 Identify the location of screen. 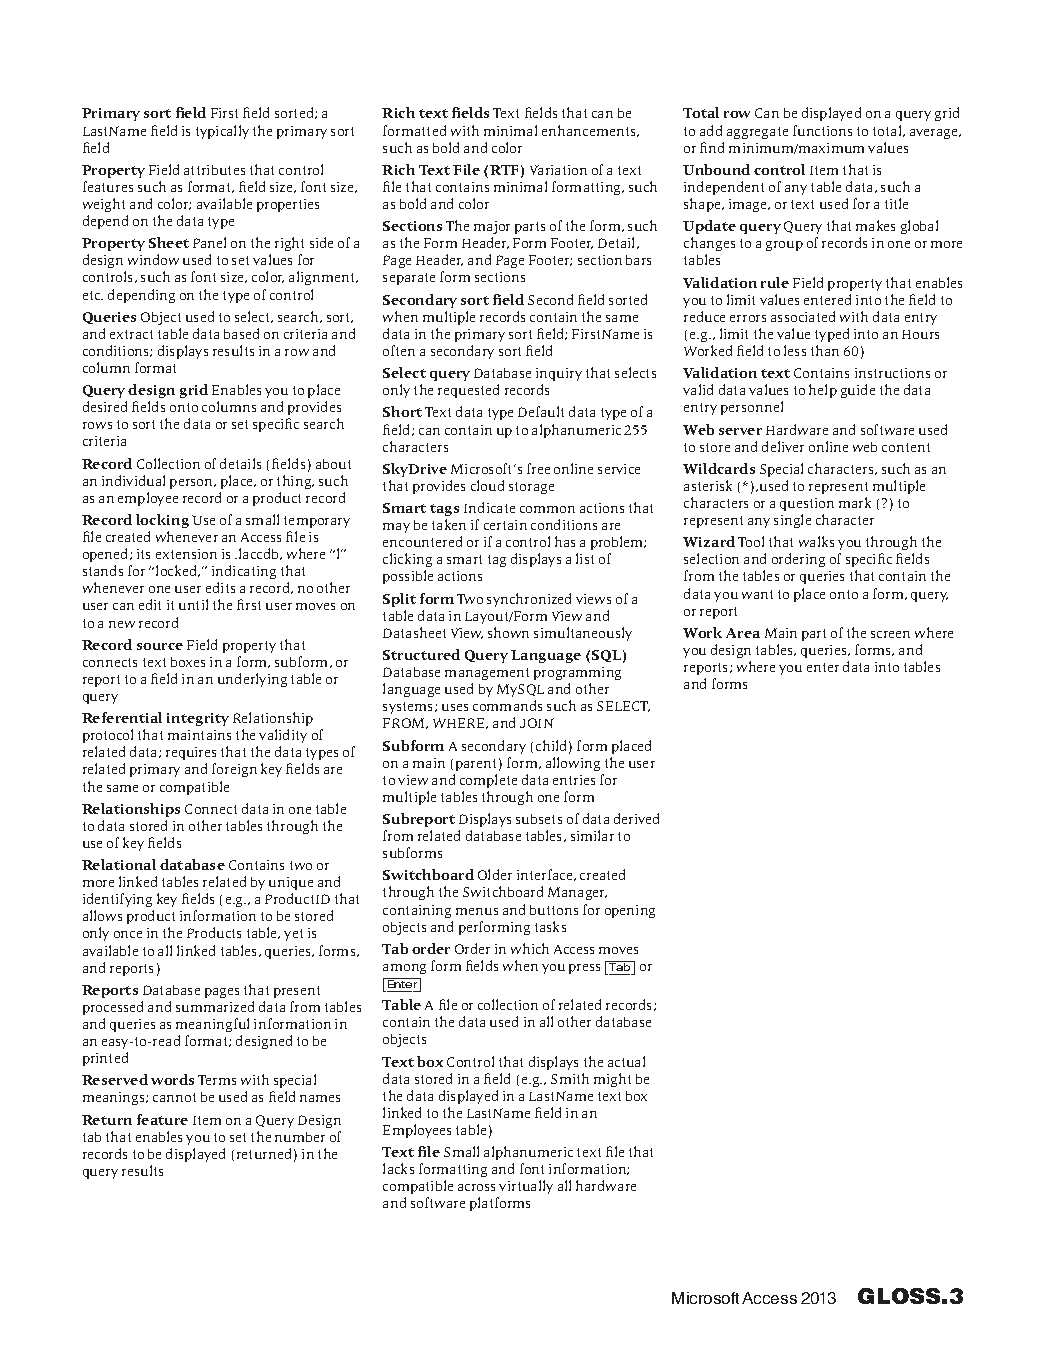
(890, 634).
